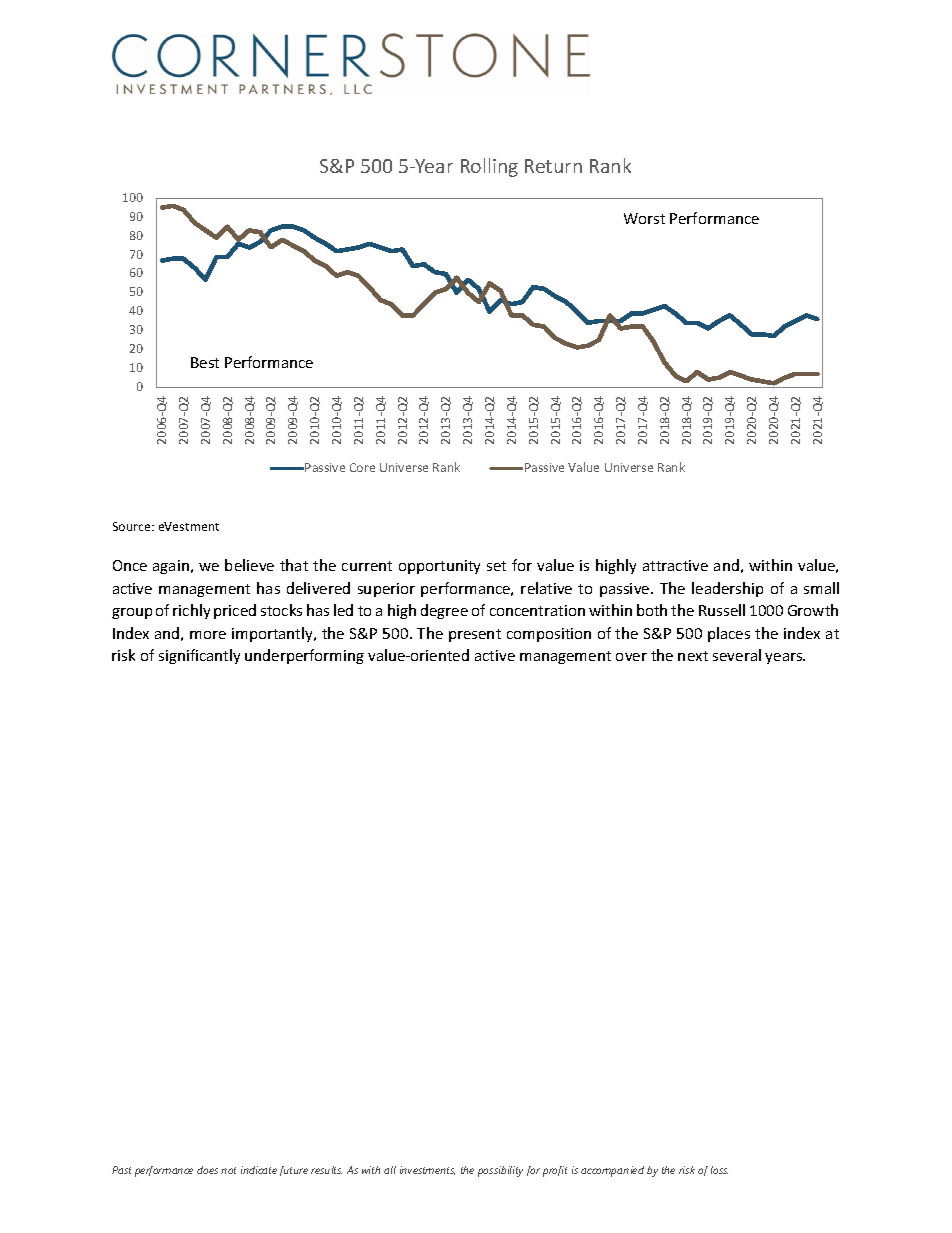  Describe the element at coordinates (489, 167) in the screenshot. I see `Rolling` at that location.
